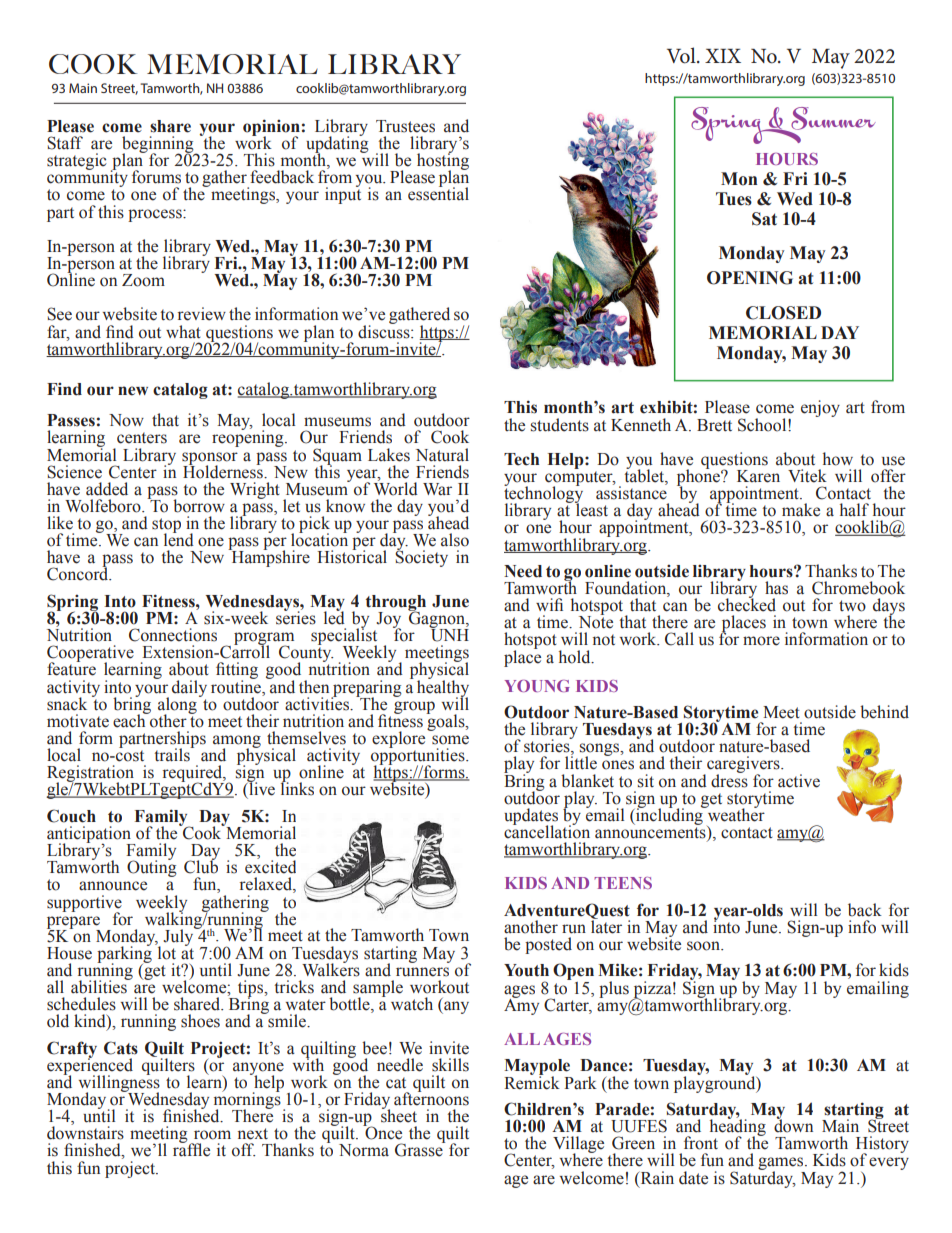 The height and width of the document is (1233, 952). Describe the element at coordinates (735, 814) in the document. I see `weather` at that location.
